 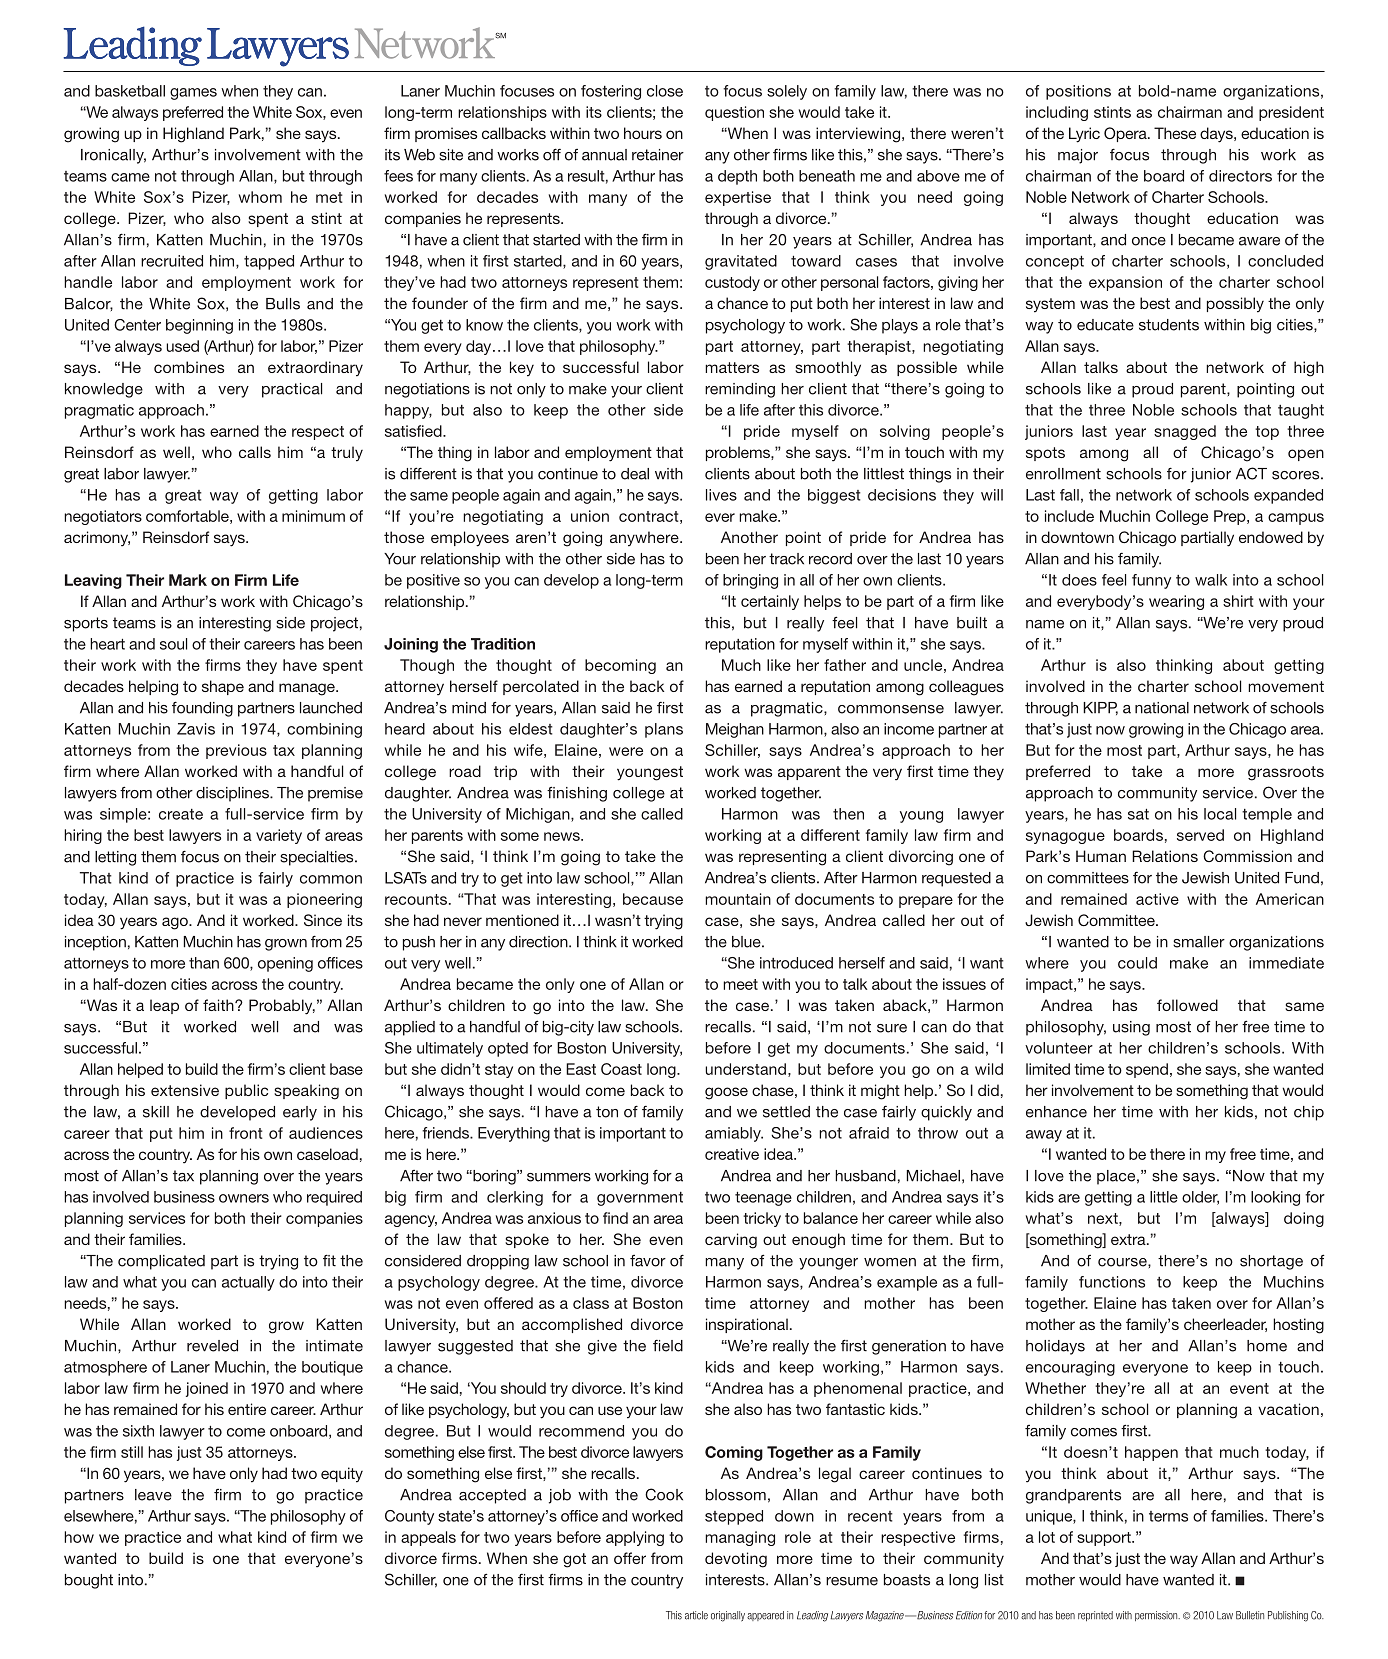 What do you see at coordinates (279, 836) in the image?
I see `variety` at bounding box center [279, 836].
